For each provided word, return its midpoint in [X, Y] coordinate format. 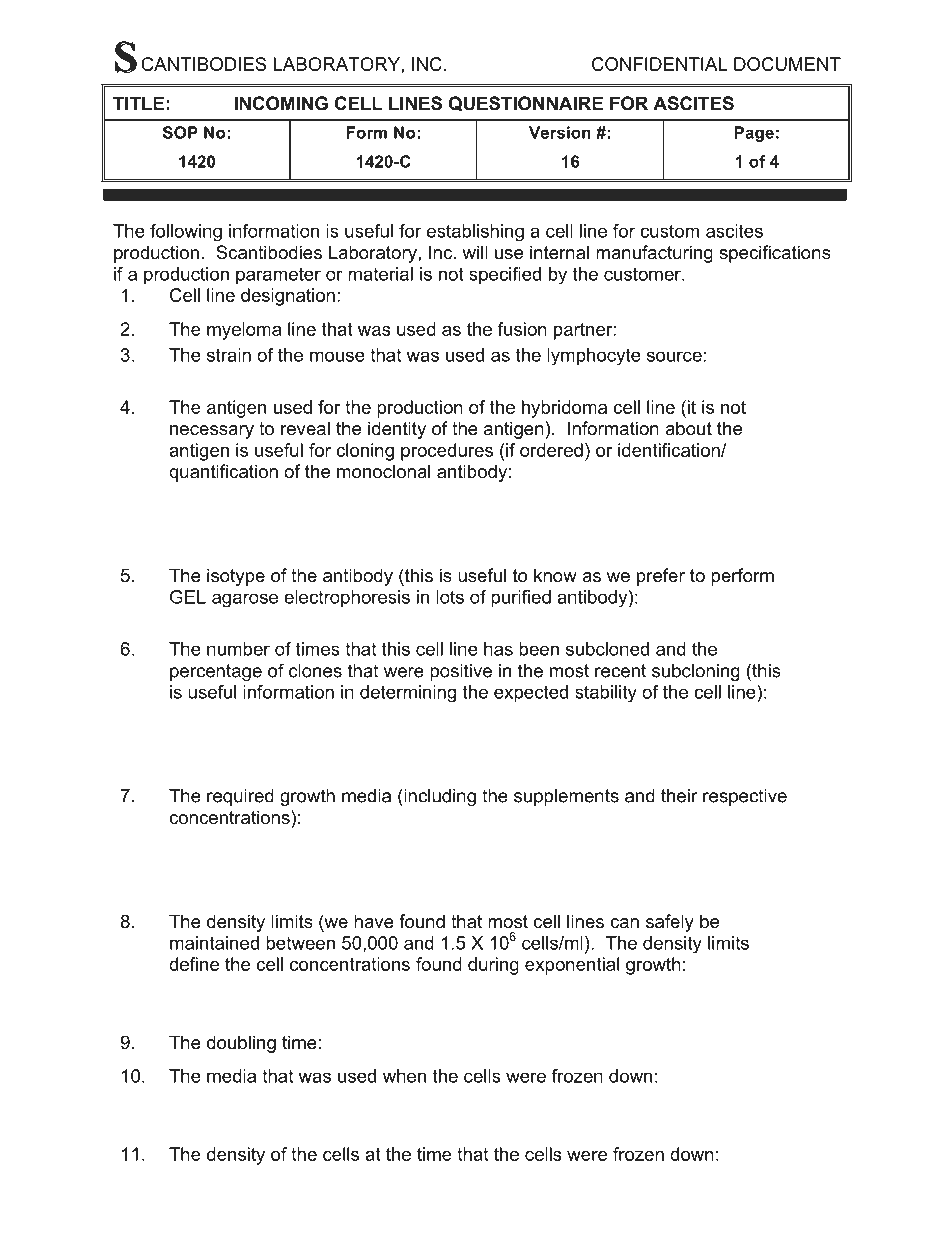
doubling [241, 1044]
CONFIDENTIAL [659, 64]
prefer [661, 577]
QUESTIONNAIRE [526, 103]
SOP [180, 132]
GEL [188, 597]
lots [450, 597]
